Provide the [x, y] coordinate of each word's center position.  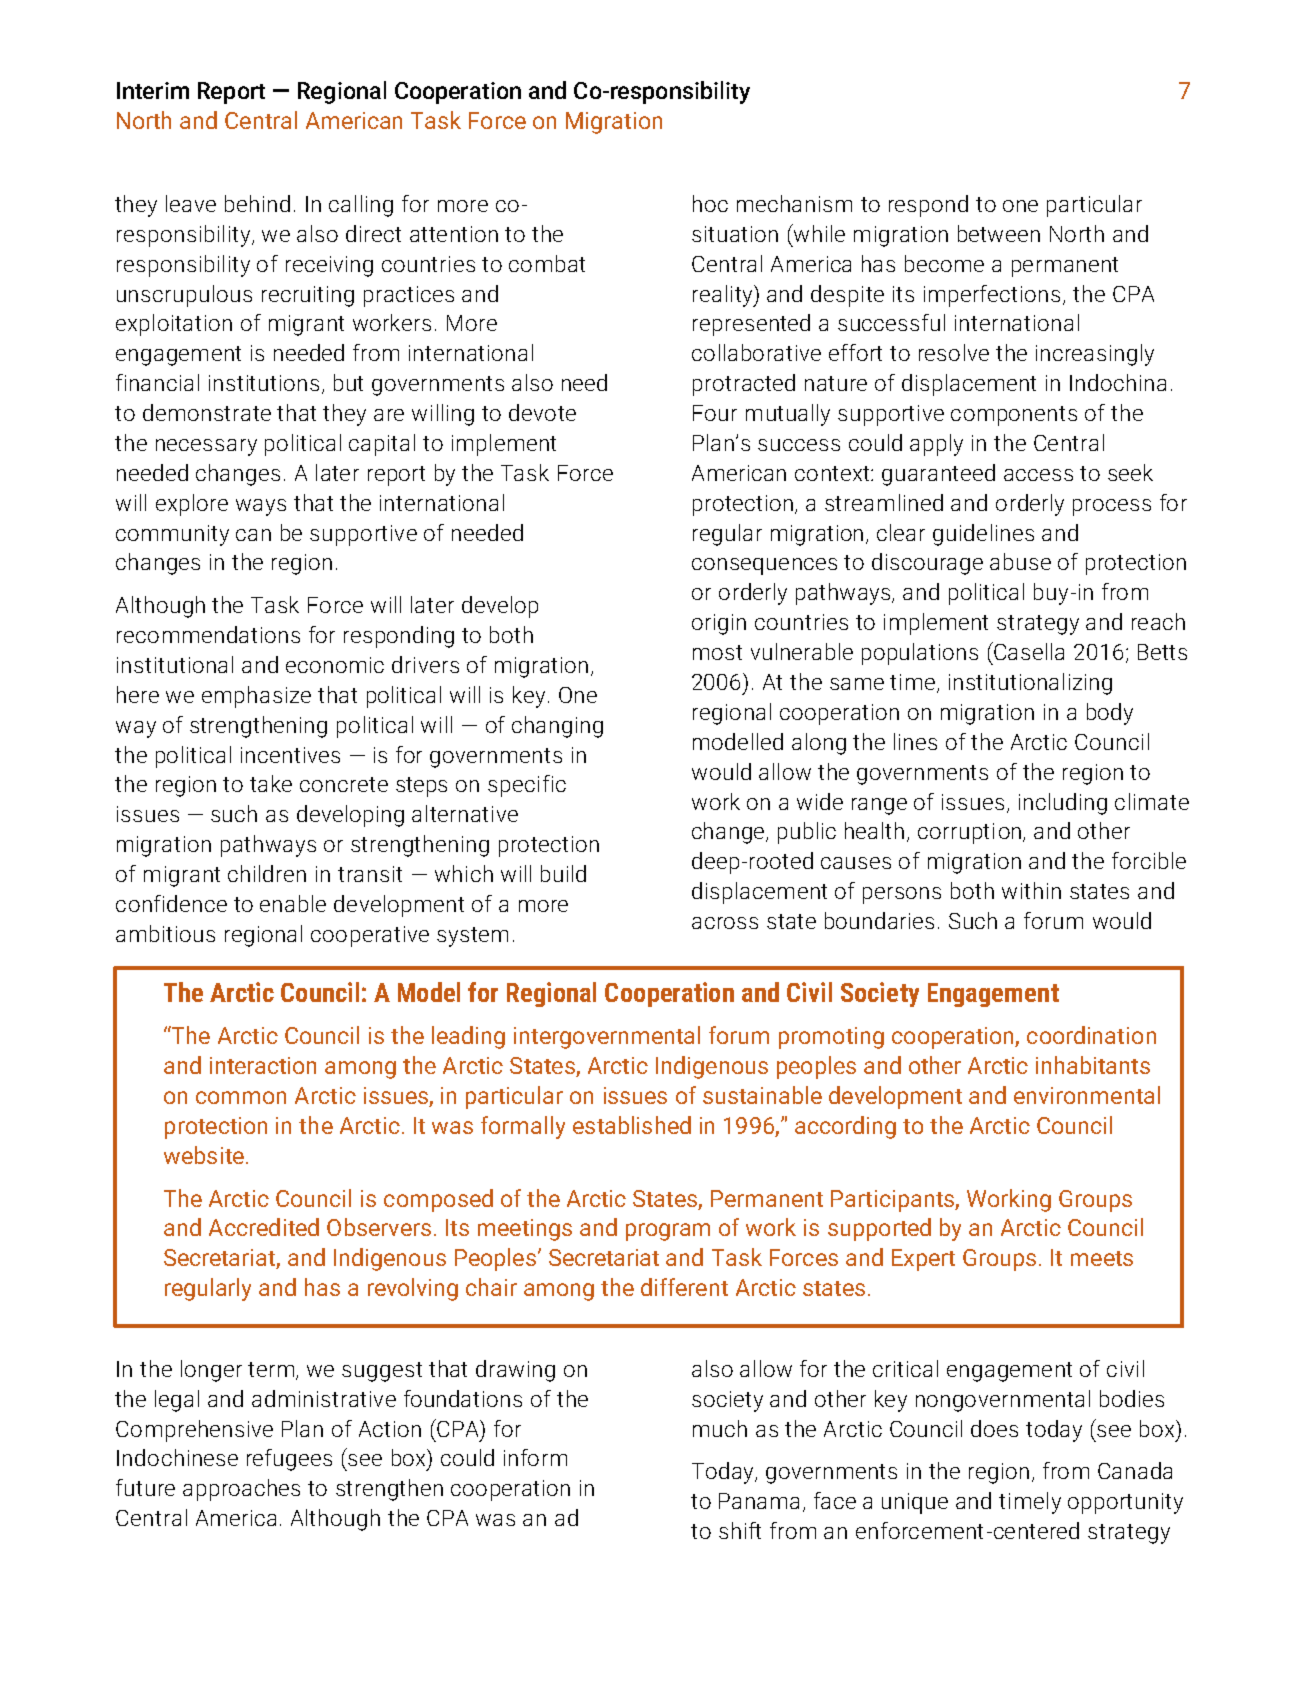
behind [257, 203]
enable [293, 903]
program [668, 1232]
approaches [241, 1490]
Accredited [264, 1227]
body [1110, 714]
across [725, 923]
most [717, 652]
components [1014, 416]
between [999, 233]
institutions [266, 384]
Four [715, 413]
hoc [710, 203]
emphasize [256, 697]
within [1031, 890]
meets [1102, 1258]
